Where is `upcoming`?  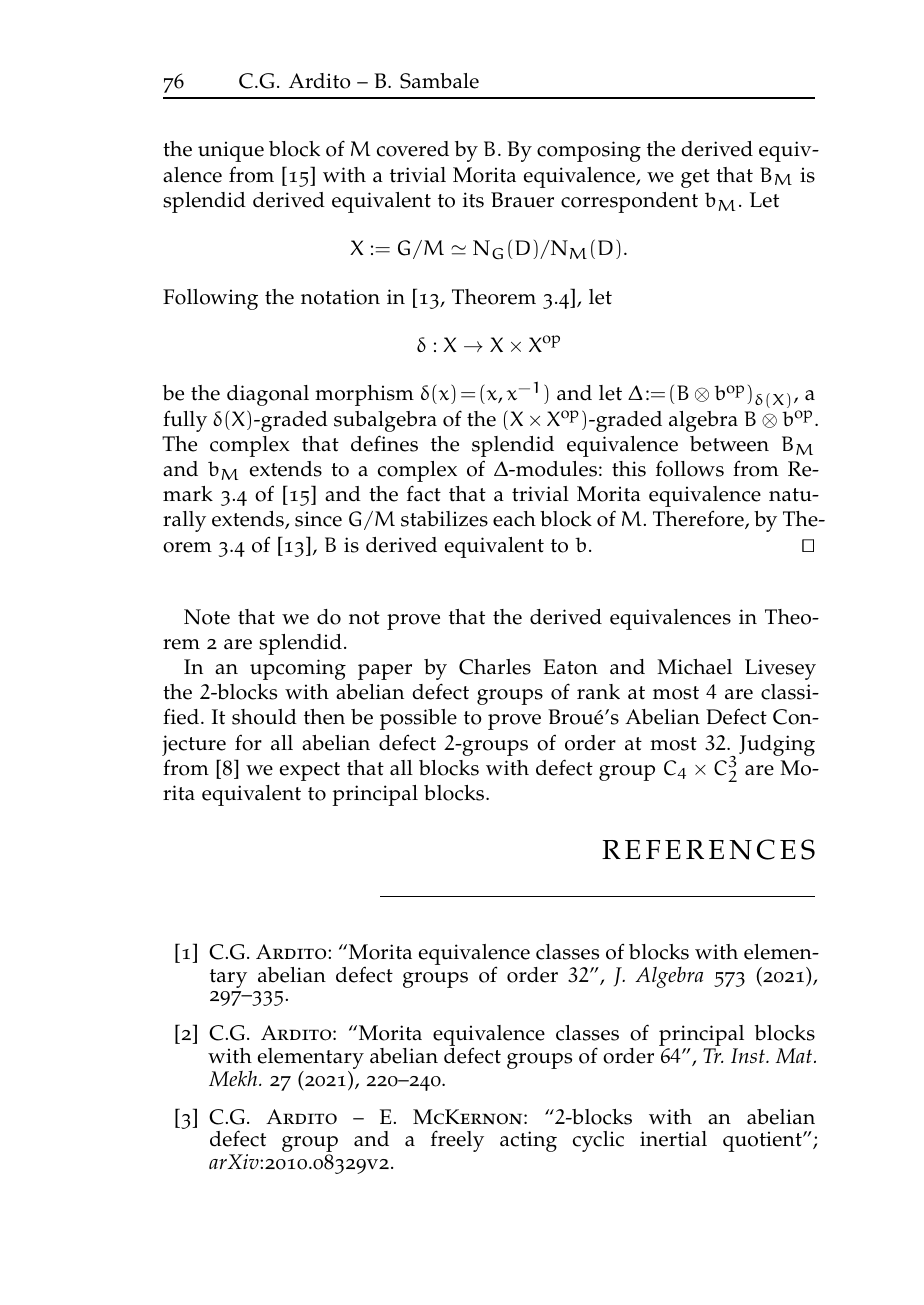
upcoming is located at coordinates (298, 669).
